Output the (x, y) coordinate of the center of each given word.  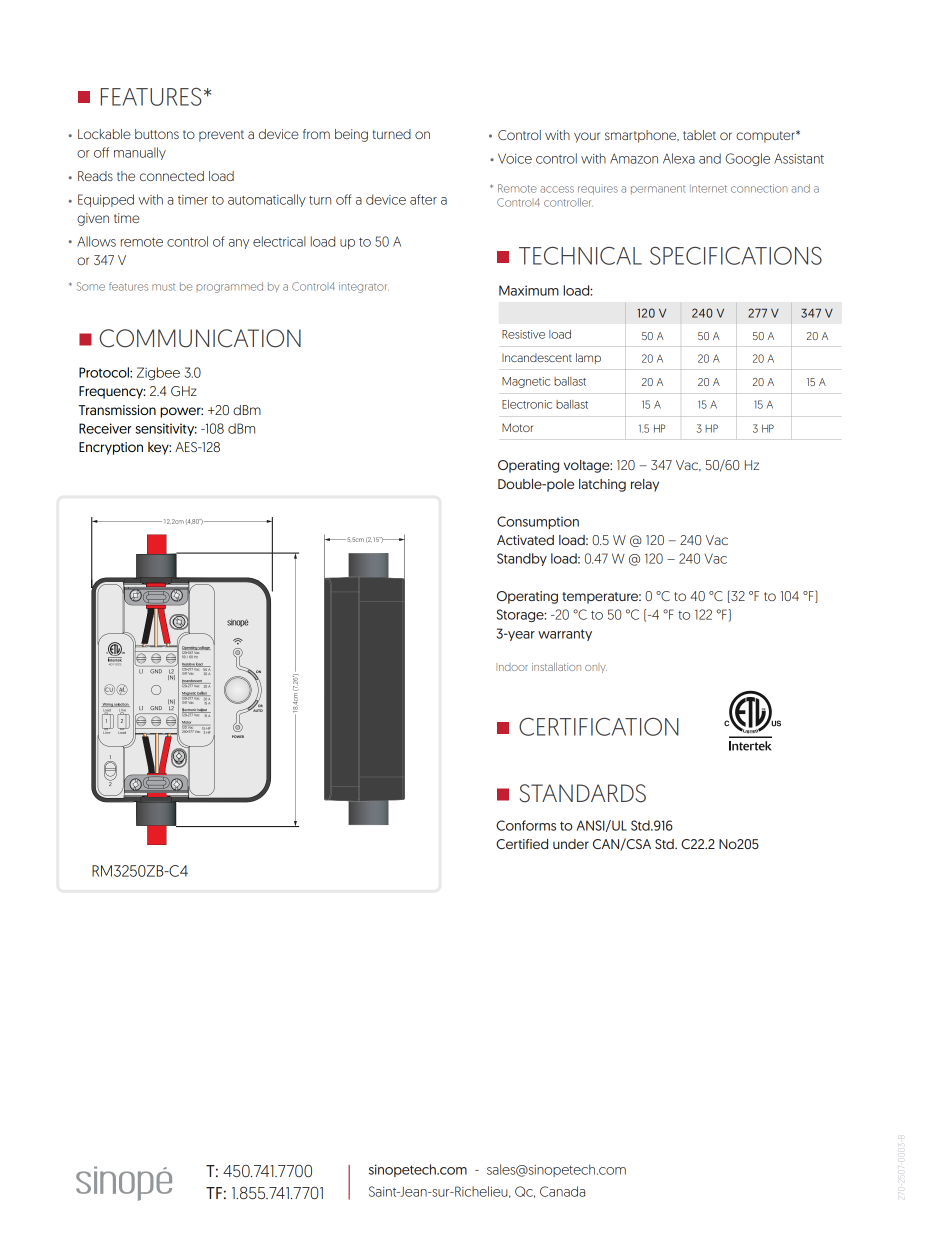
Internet (708, 189)
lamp (588, 358)
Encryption (111, 448)
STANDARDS (583, 793)
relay (645, 485)
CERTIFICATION (599, 726)
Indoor (512, 667)
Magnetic (526, 382)
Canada (562, 1191)
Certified (522, 844)
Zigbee (158, 373)
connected (172, 176)
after (423, 199)
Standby (522, 559)
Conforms (526, 825)
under (571, 844)
